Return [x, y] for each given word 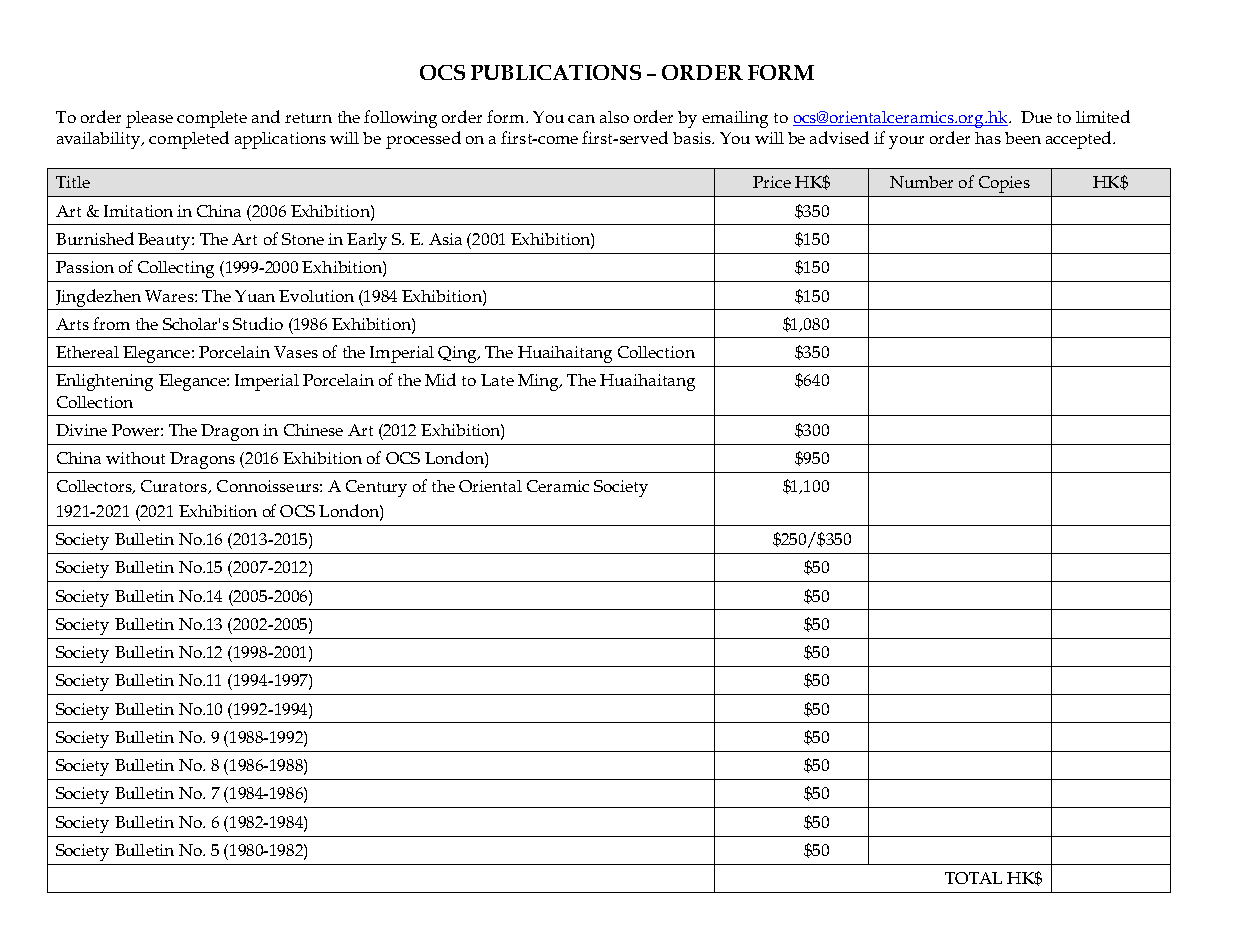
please [149, 119]
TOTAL [973, 878]
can [581, 119]
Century [376, 488]
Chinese [313, 430]
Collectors [95, 487]
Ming [539, 382]
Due [1036, 117]
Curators [175, 487]
